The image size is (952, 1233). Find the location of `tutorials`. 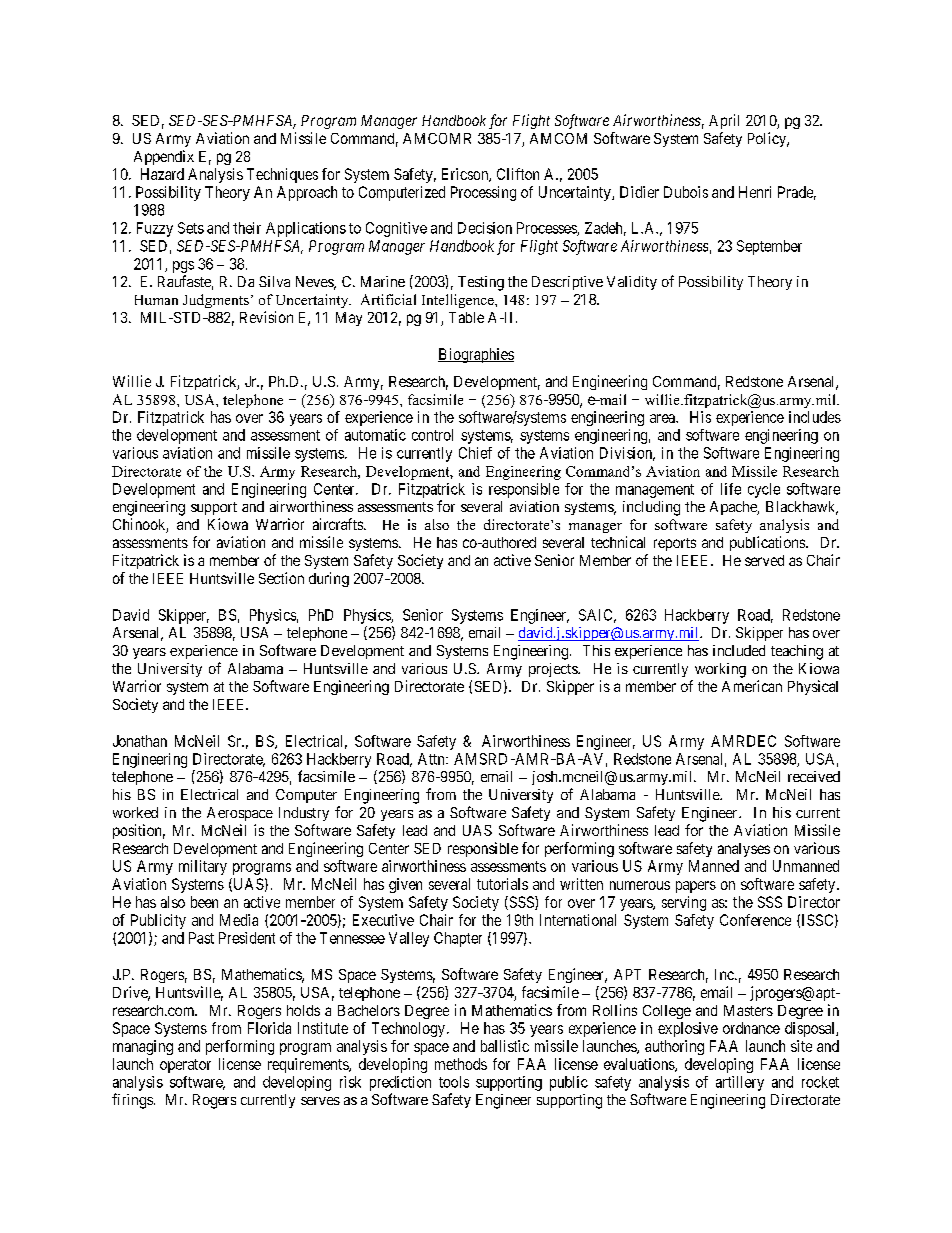

tutorials is located at coordinates (502, 884).
